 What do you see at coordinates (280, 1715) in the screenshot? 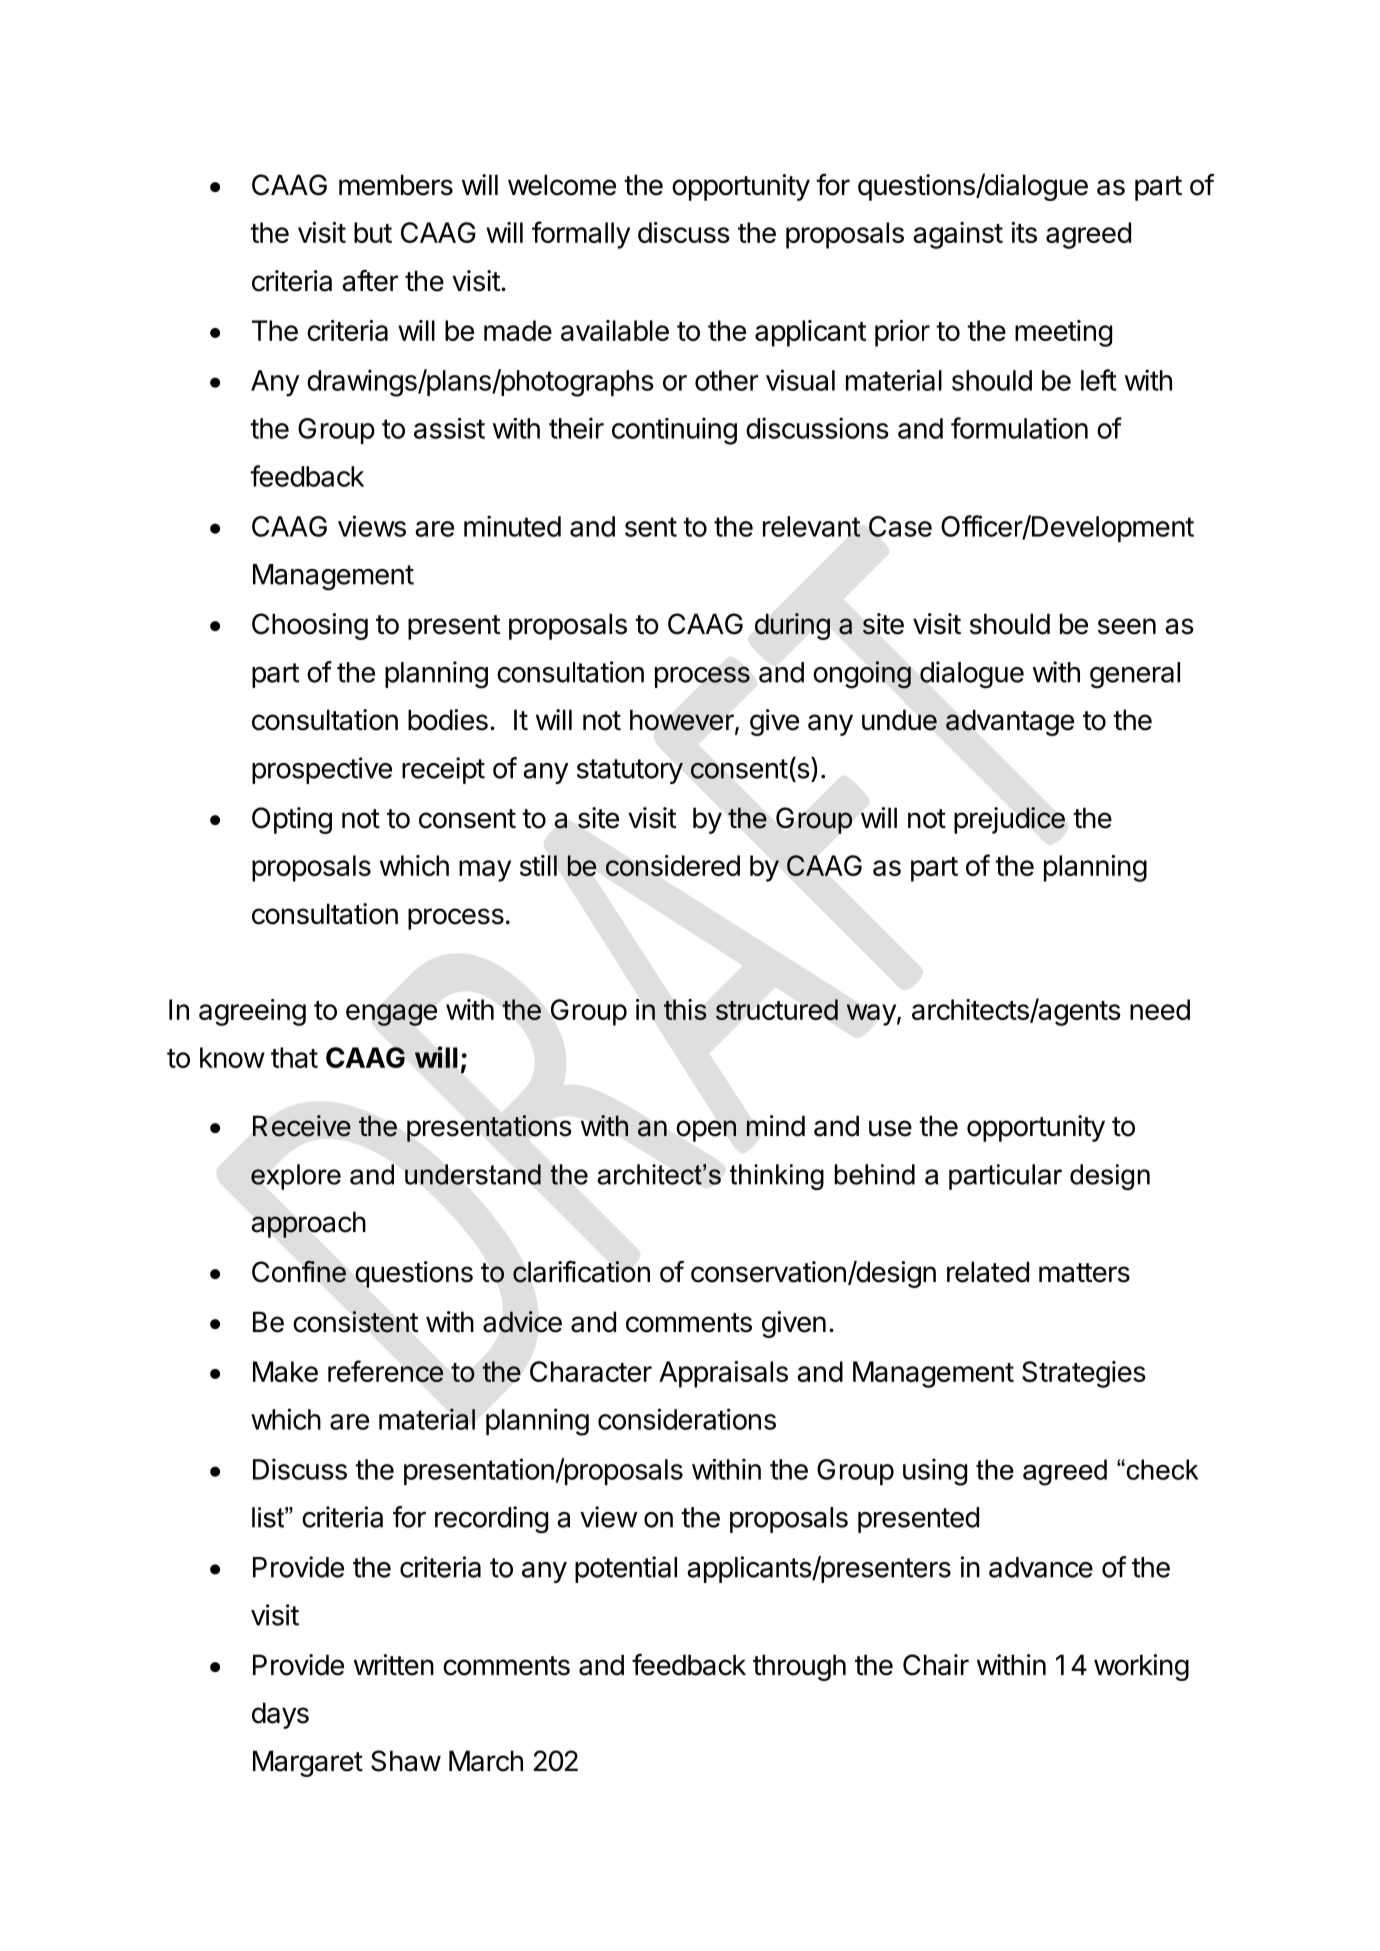
I see `days` at bounding box center [280, 1715].
